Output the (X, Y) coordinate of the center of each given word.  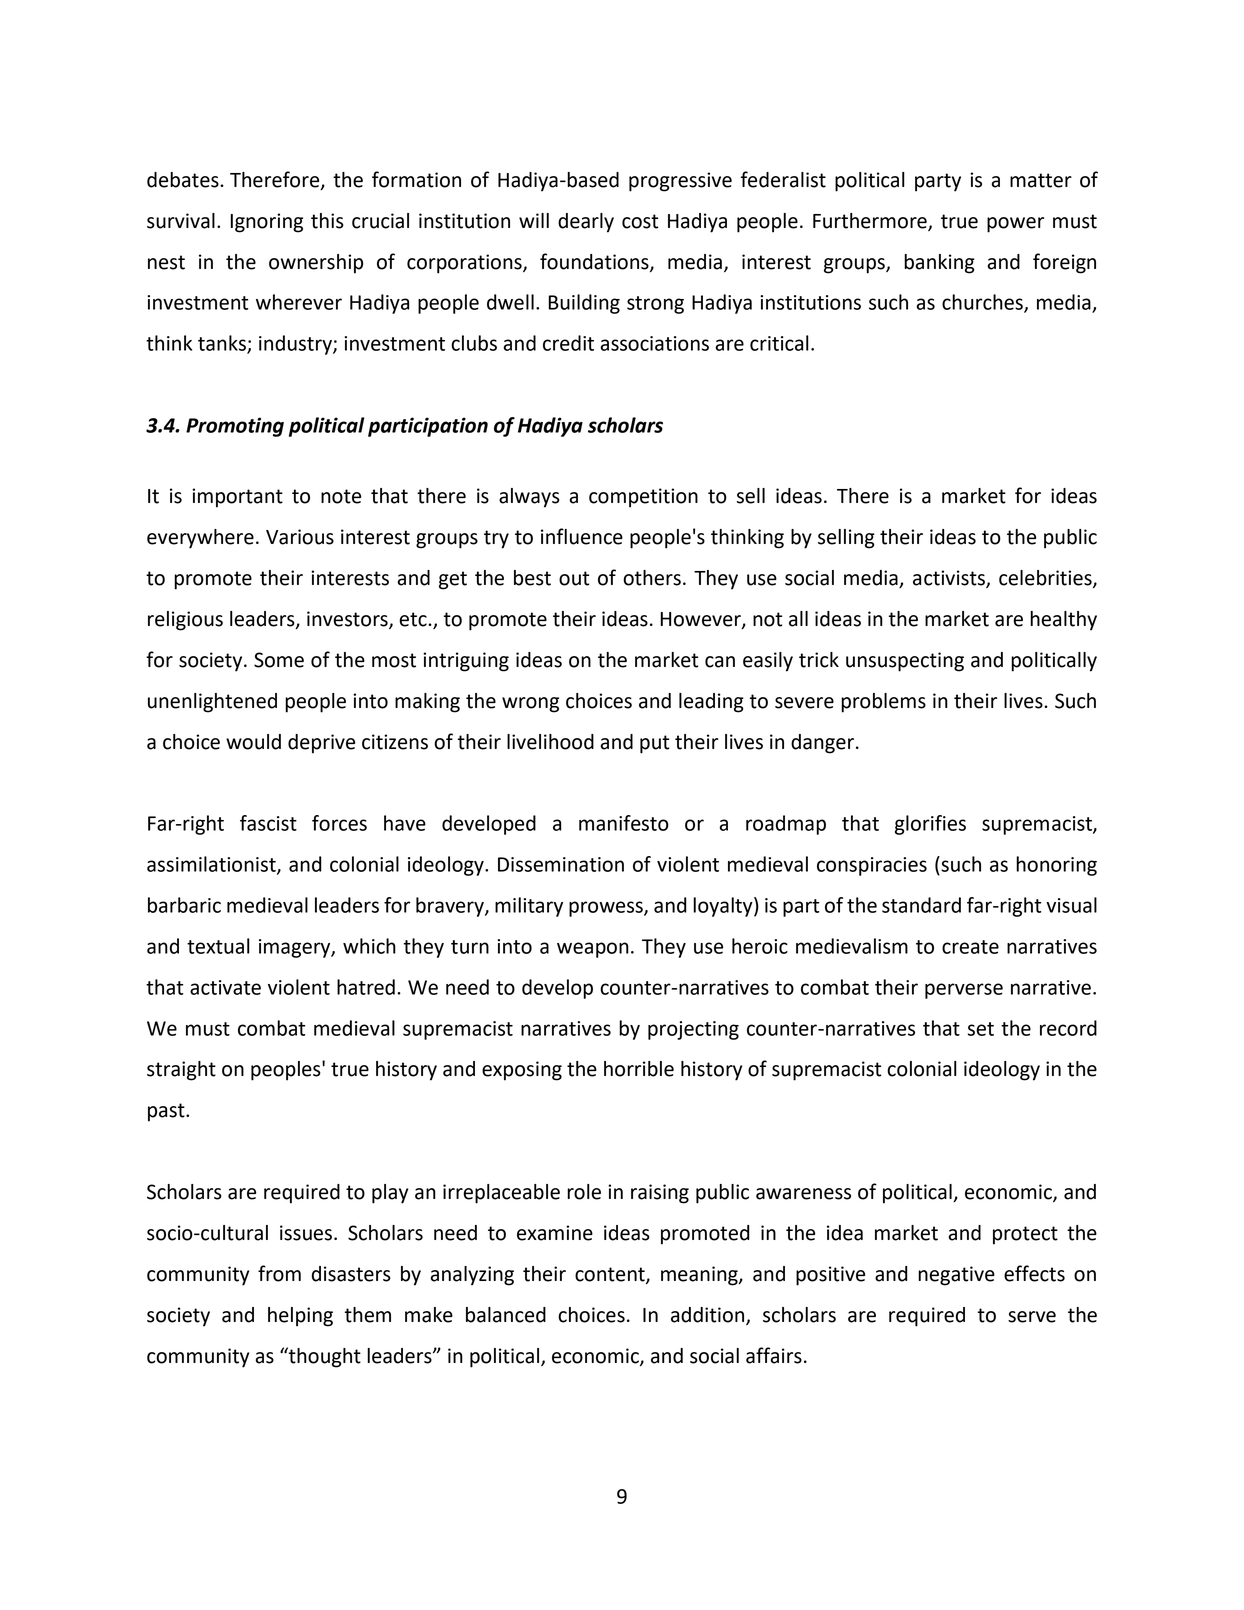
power (1015, 225)
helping (300, 1317)
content (611, 1275)
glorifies (930, 825)
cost (640, 221)
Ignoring (267, 223)
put (654, 744)
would (253, 742)
